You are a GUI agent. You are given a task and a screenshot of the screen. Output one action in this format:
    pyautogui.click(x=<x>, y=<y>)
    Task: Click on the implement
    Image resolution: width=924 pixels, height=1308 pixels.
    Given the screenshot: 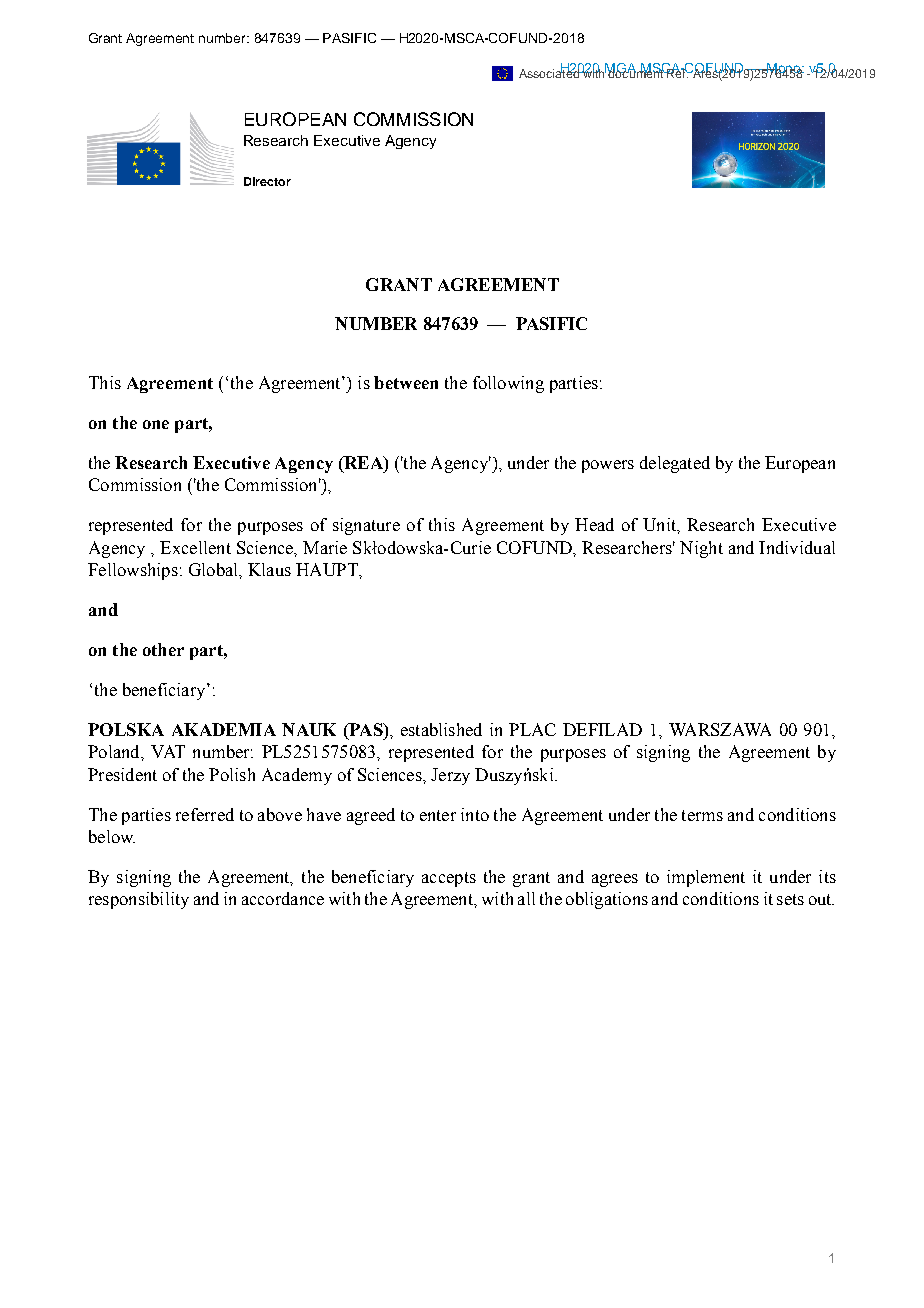 What is the action you would take?
    pyautogui.click(x=706, y=878)
